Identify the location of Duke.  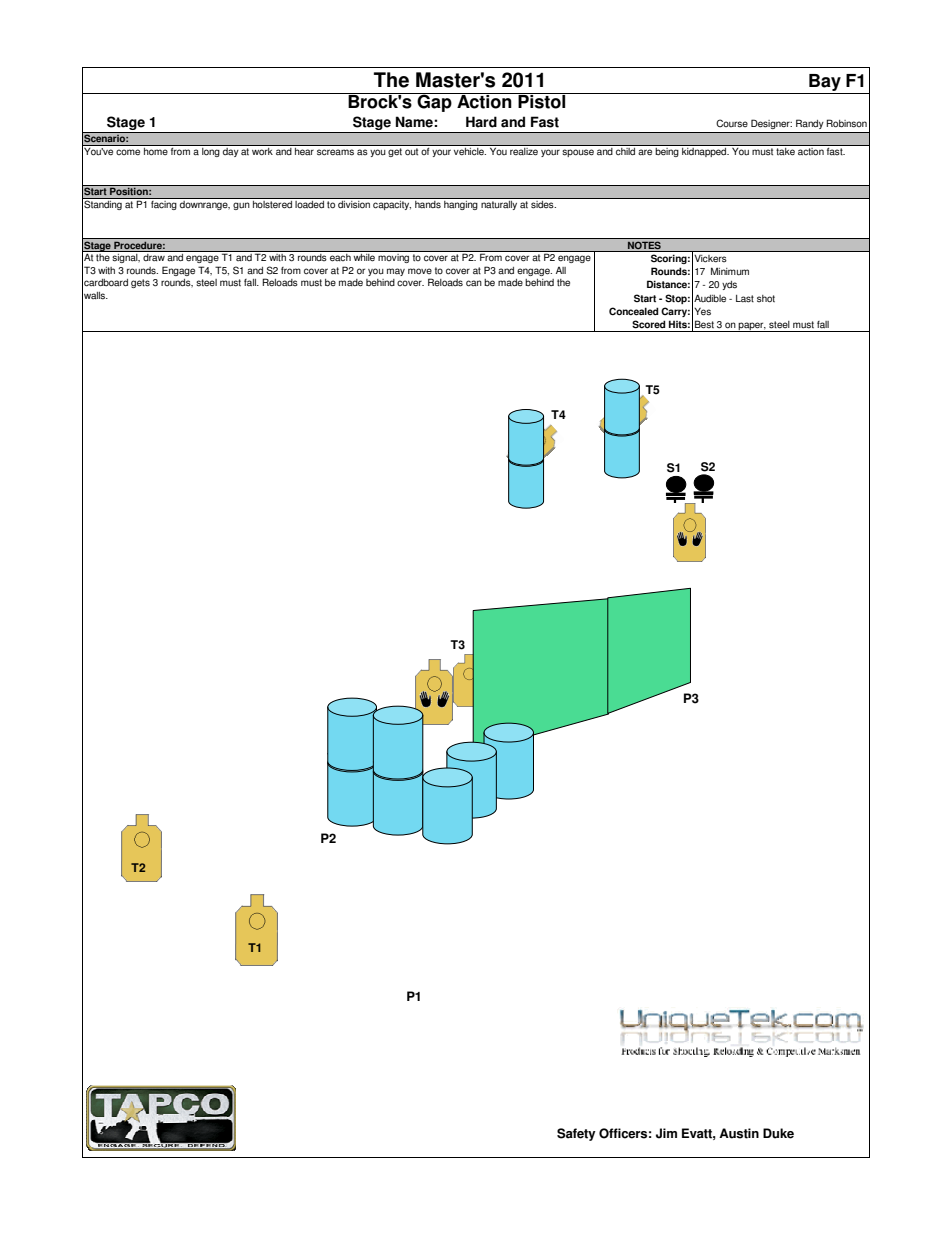
(778, 1133).
